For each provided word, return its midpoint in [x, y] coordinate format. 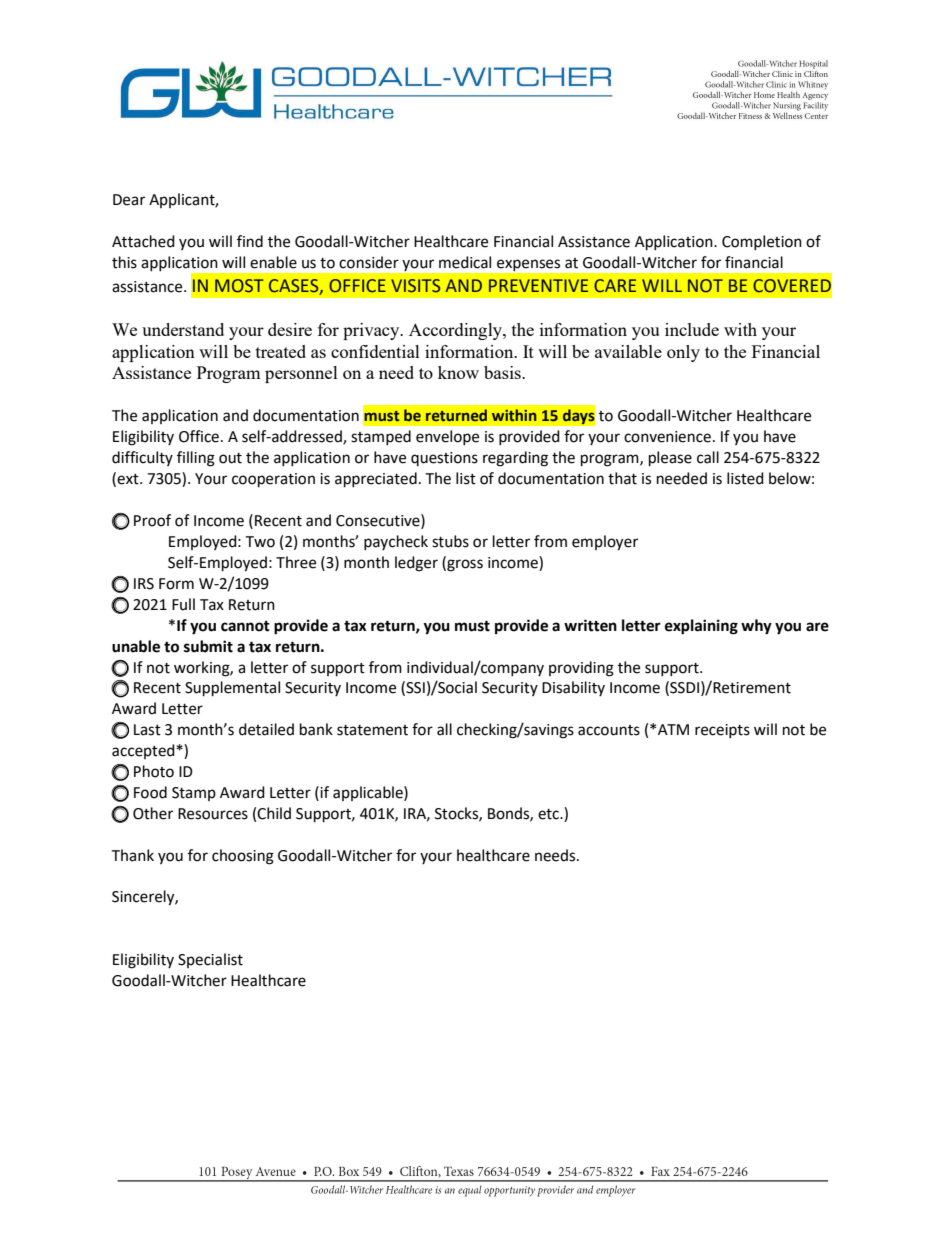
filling [196, 459]
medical [465, 262]
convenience [667, 437]
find [250, 241]
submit [208, 646]
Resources [213, 814]
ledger [416, 564]
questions [444, 459]
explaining [701, 627]
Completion [762, 242]
